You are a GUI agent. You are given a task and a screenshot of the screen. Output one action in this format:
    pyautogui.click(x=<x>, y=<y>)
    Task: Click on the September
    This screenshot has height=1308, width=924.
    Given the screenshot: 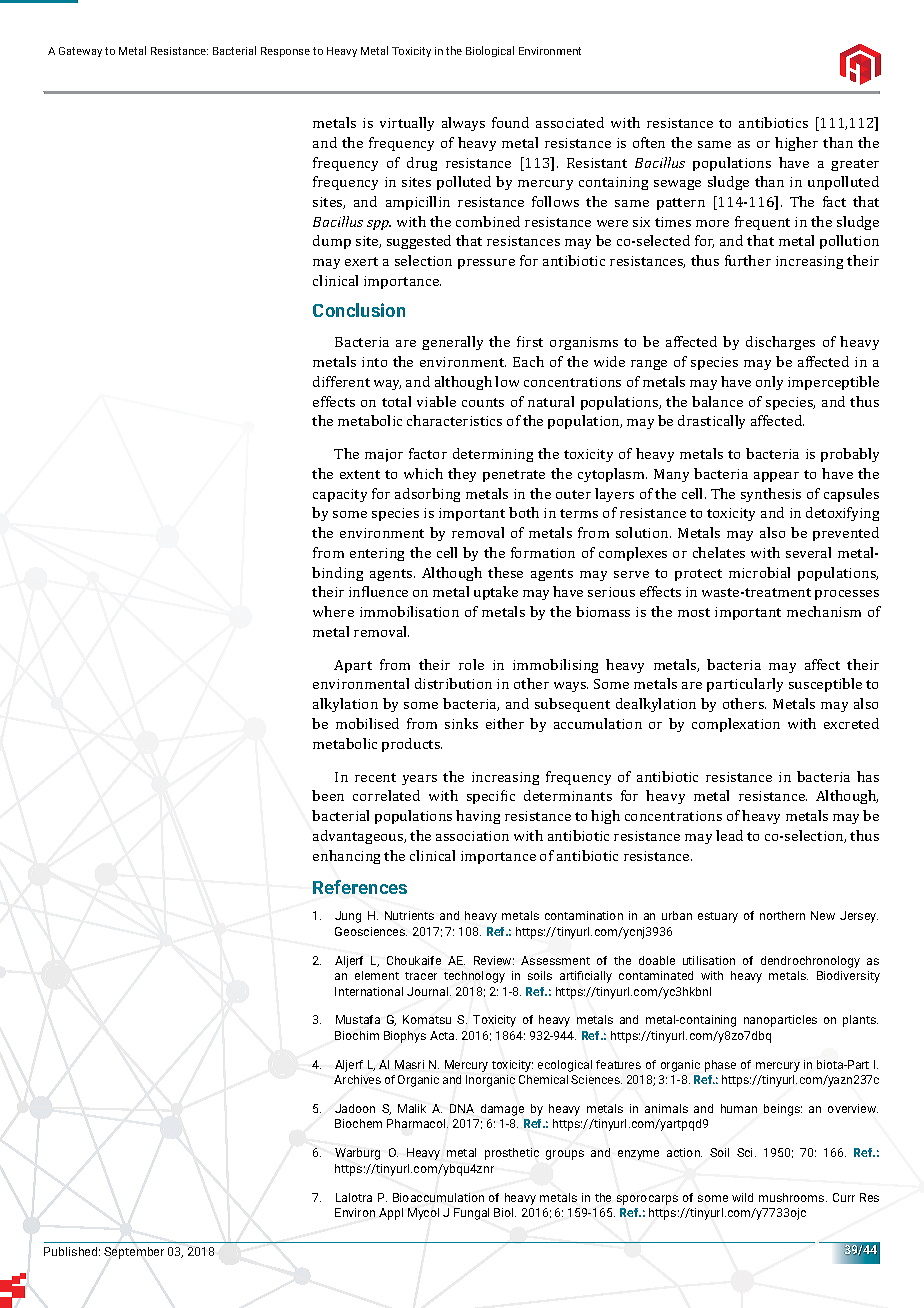 What is the action you would take?
    pyautogui.click(x=134, y=1253)
